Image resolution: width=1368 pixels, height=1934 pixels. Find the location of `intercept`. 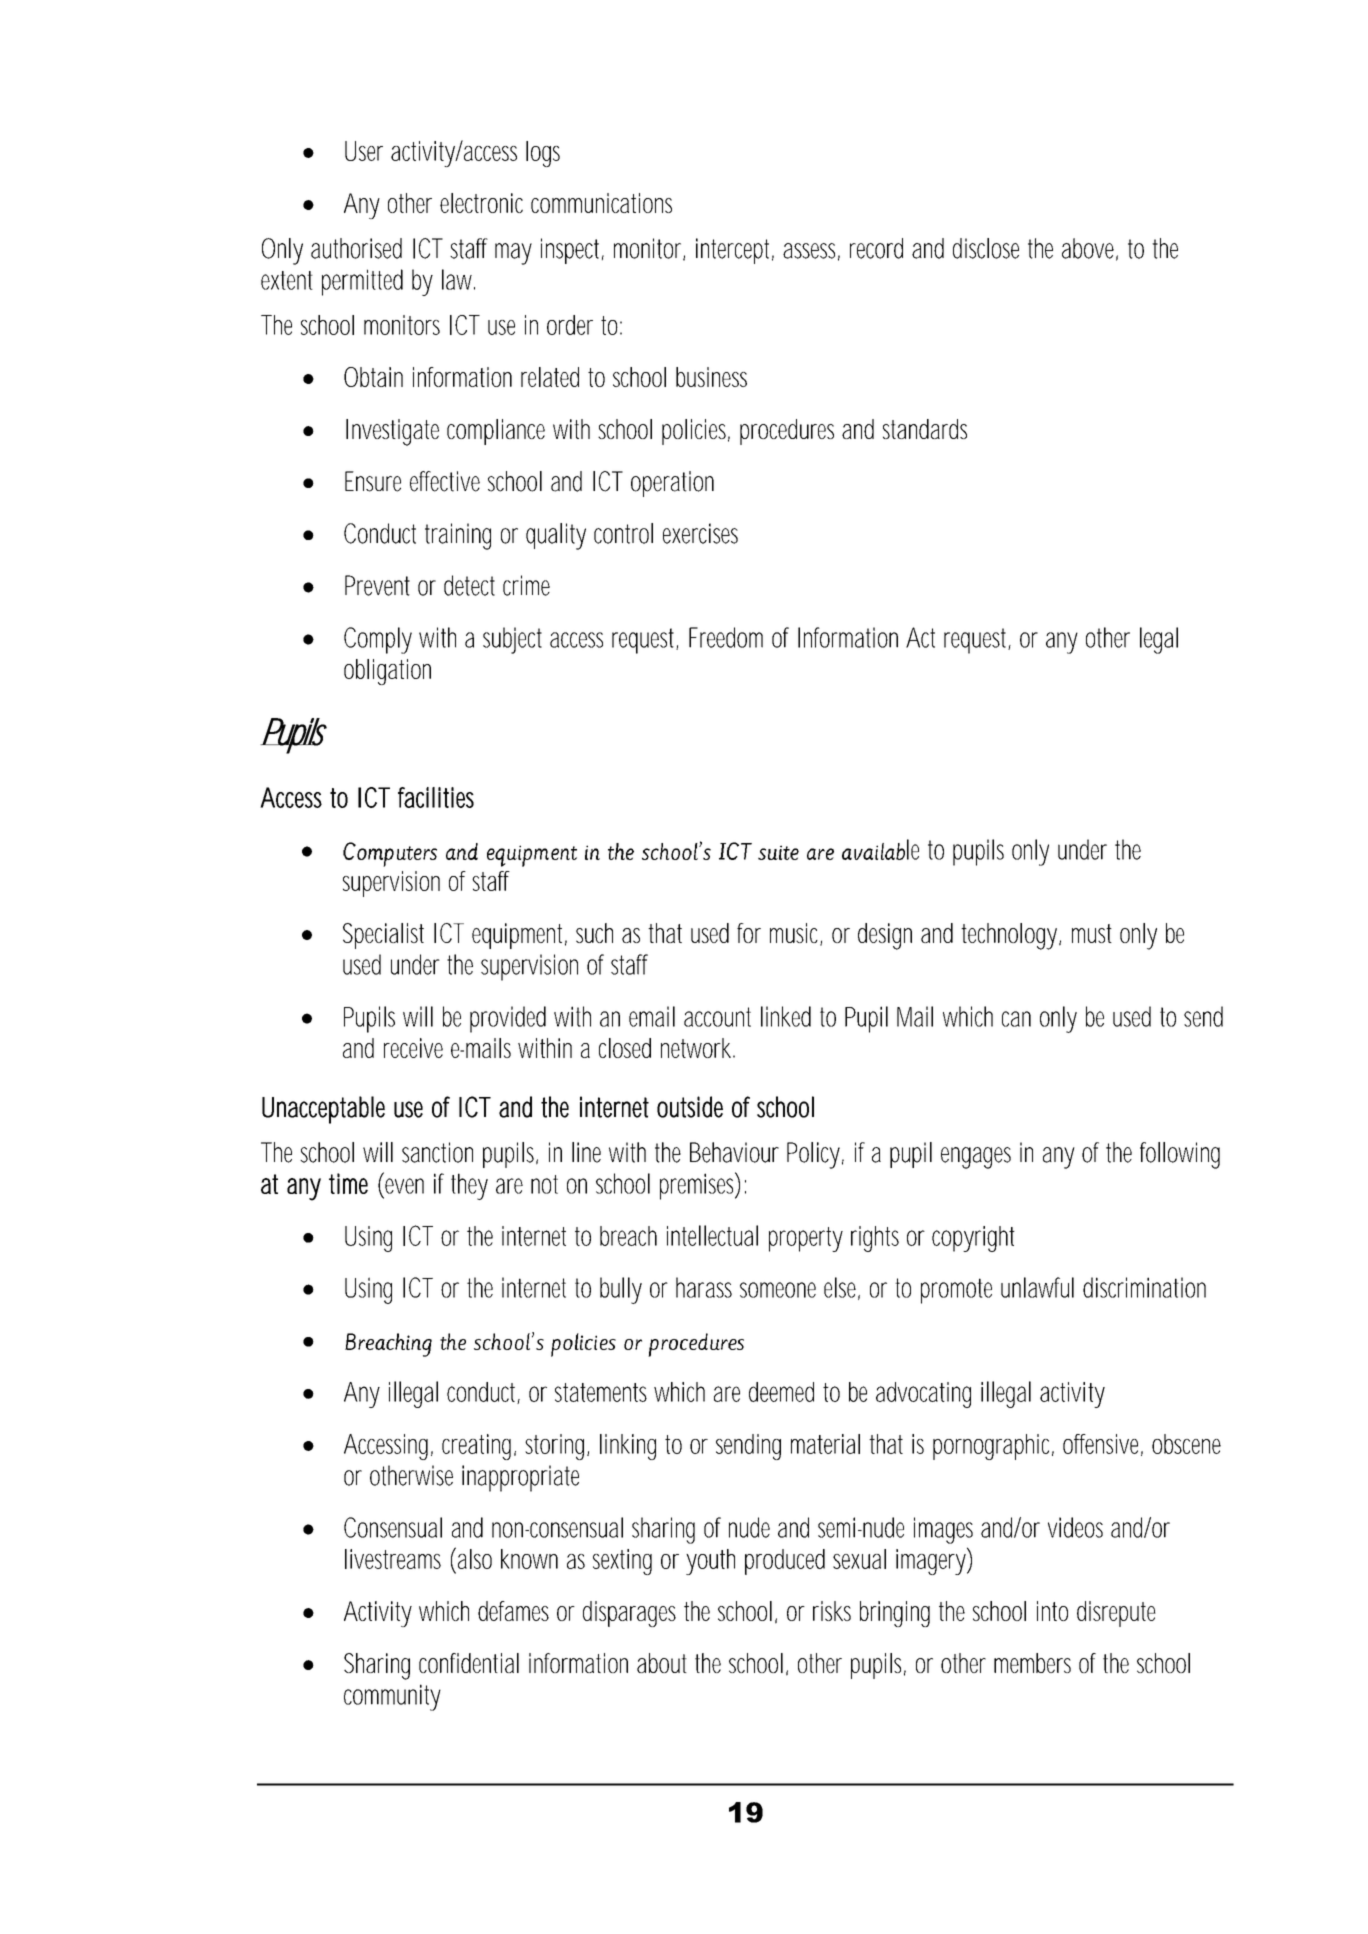

intercept is located at coordinates (735, 251).
